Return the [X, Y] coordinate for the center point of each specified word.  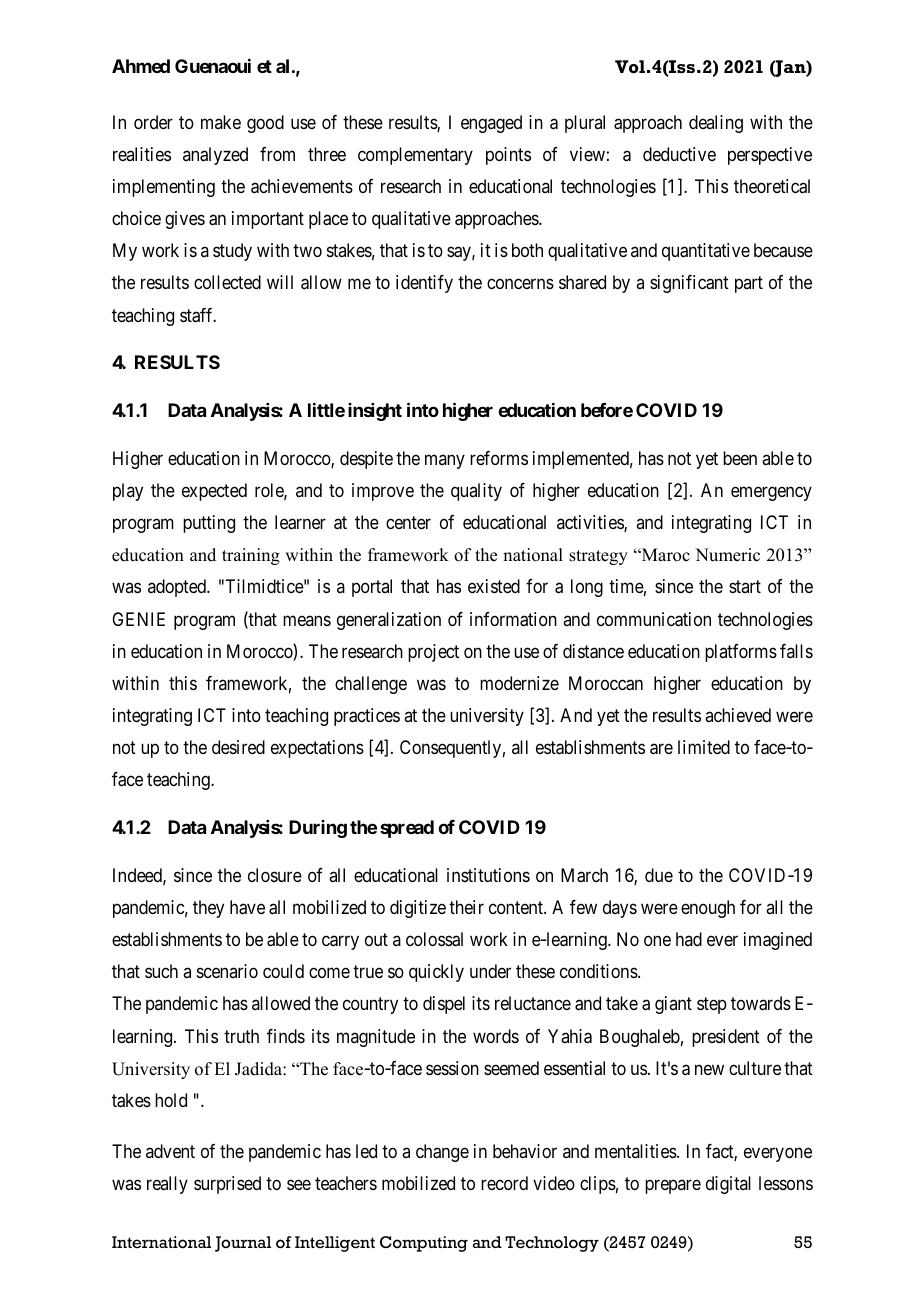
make [221, 122]
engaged [491, 124]
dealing [716, 124]
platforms [741, 653]
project [433, 653]
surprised [227, 1185]
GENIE [138, 619]
